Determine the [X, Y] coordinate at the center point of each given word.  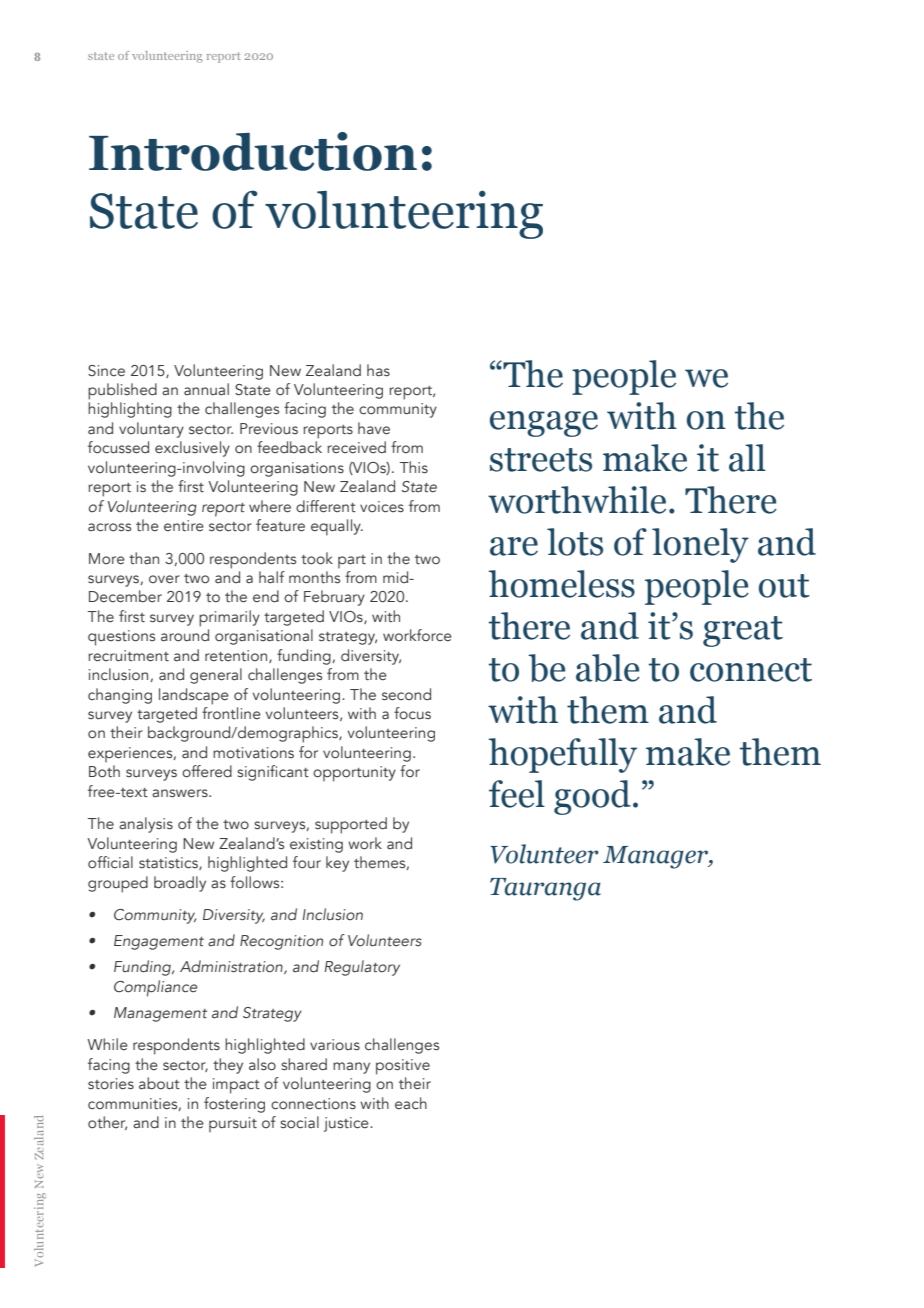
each [411, 1103]
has [378, 370]
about [159, 1083]
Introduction [253, 151]
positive [403, 1067]
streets [541, 460]
